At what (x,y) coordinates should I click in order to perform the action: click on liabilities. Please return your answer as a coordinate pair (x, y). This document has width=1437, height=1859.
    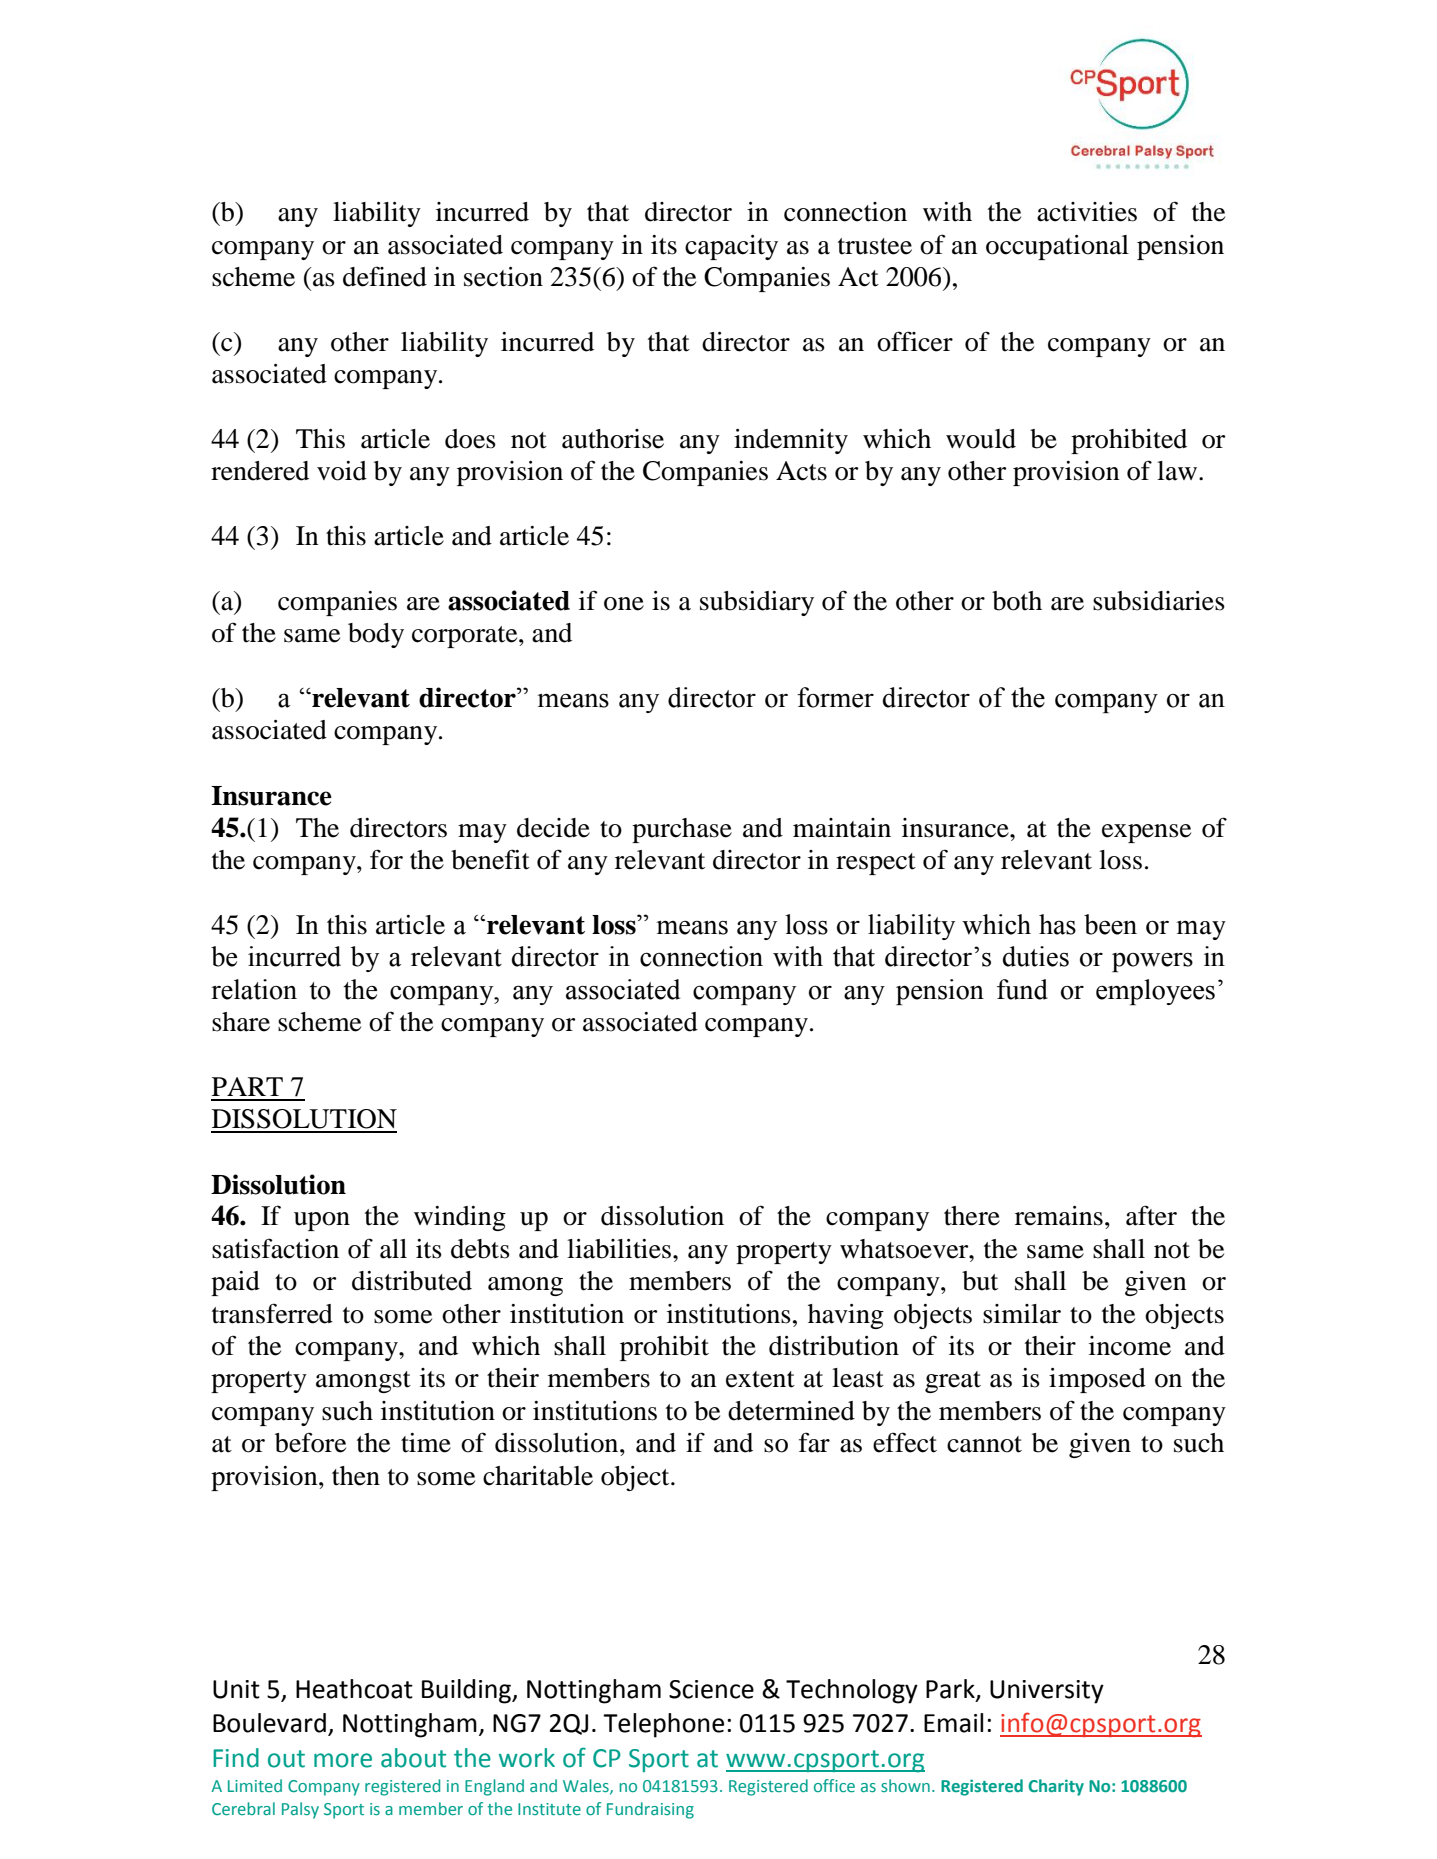
    Looking at the image, I should click on (620, 1249).
